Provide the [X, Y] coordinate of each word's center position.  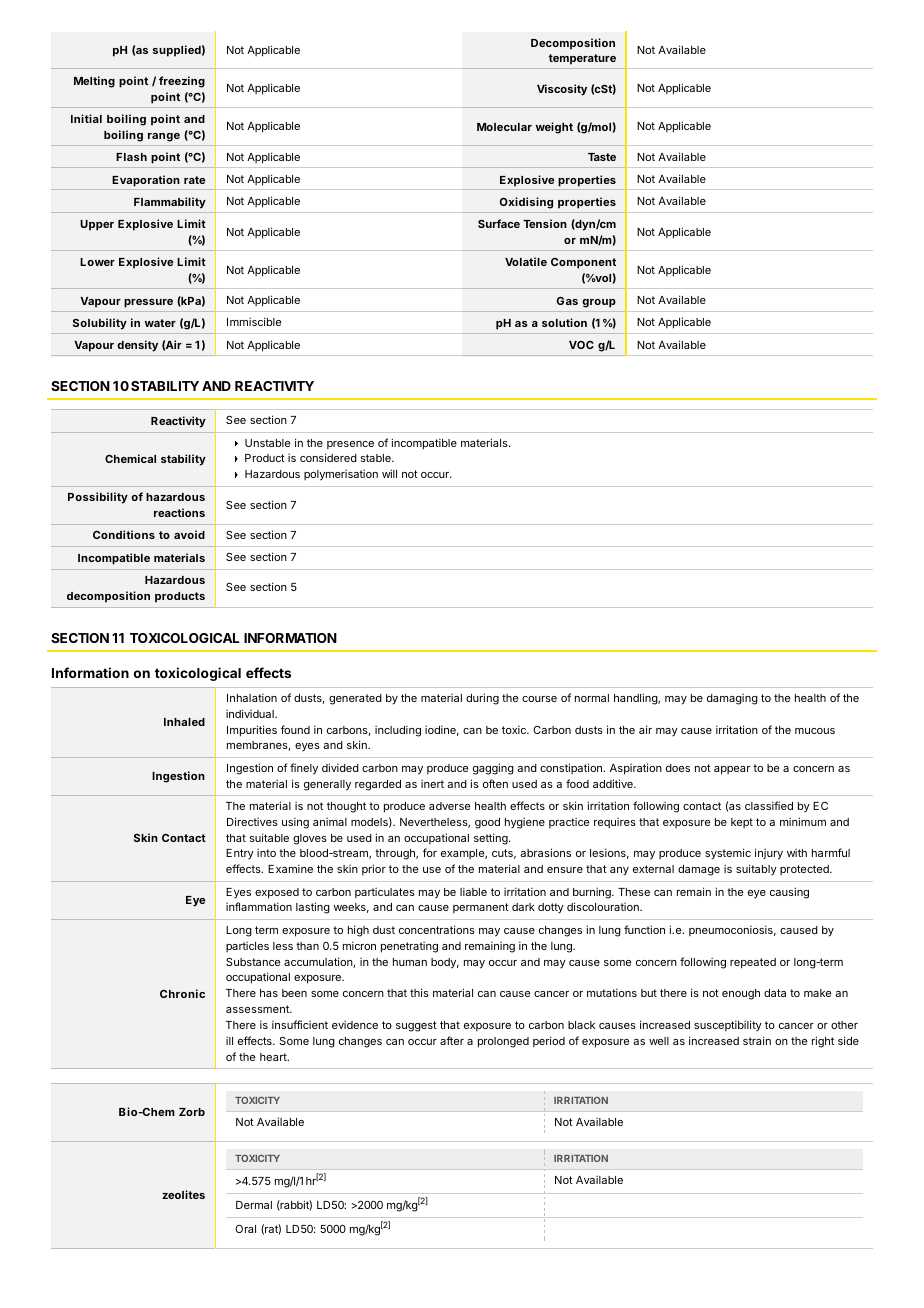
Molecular [504, 127]
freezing [182, 82]
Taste [602, 157]
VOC [581, 345]
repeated [753, 963]
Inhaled [184, 722]
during [482, 699]
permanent [481, 908]
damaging [732, 699]
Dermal [254, 1205]
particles [247, 946]
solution [564, 322]
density [137, 346]
